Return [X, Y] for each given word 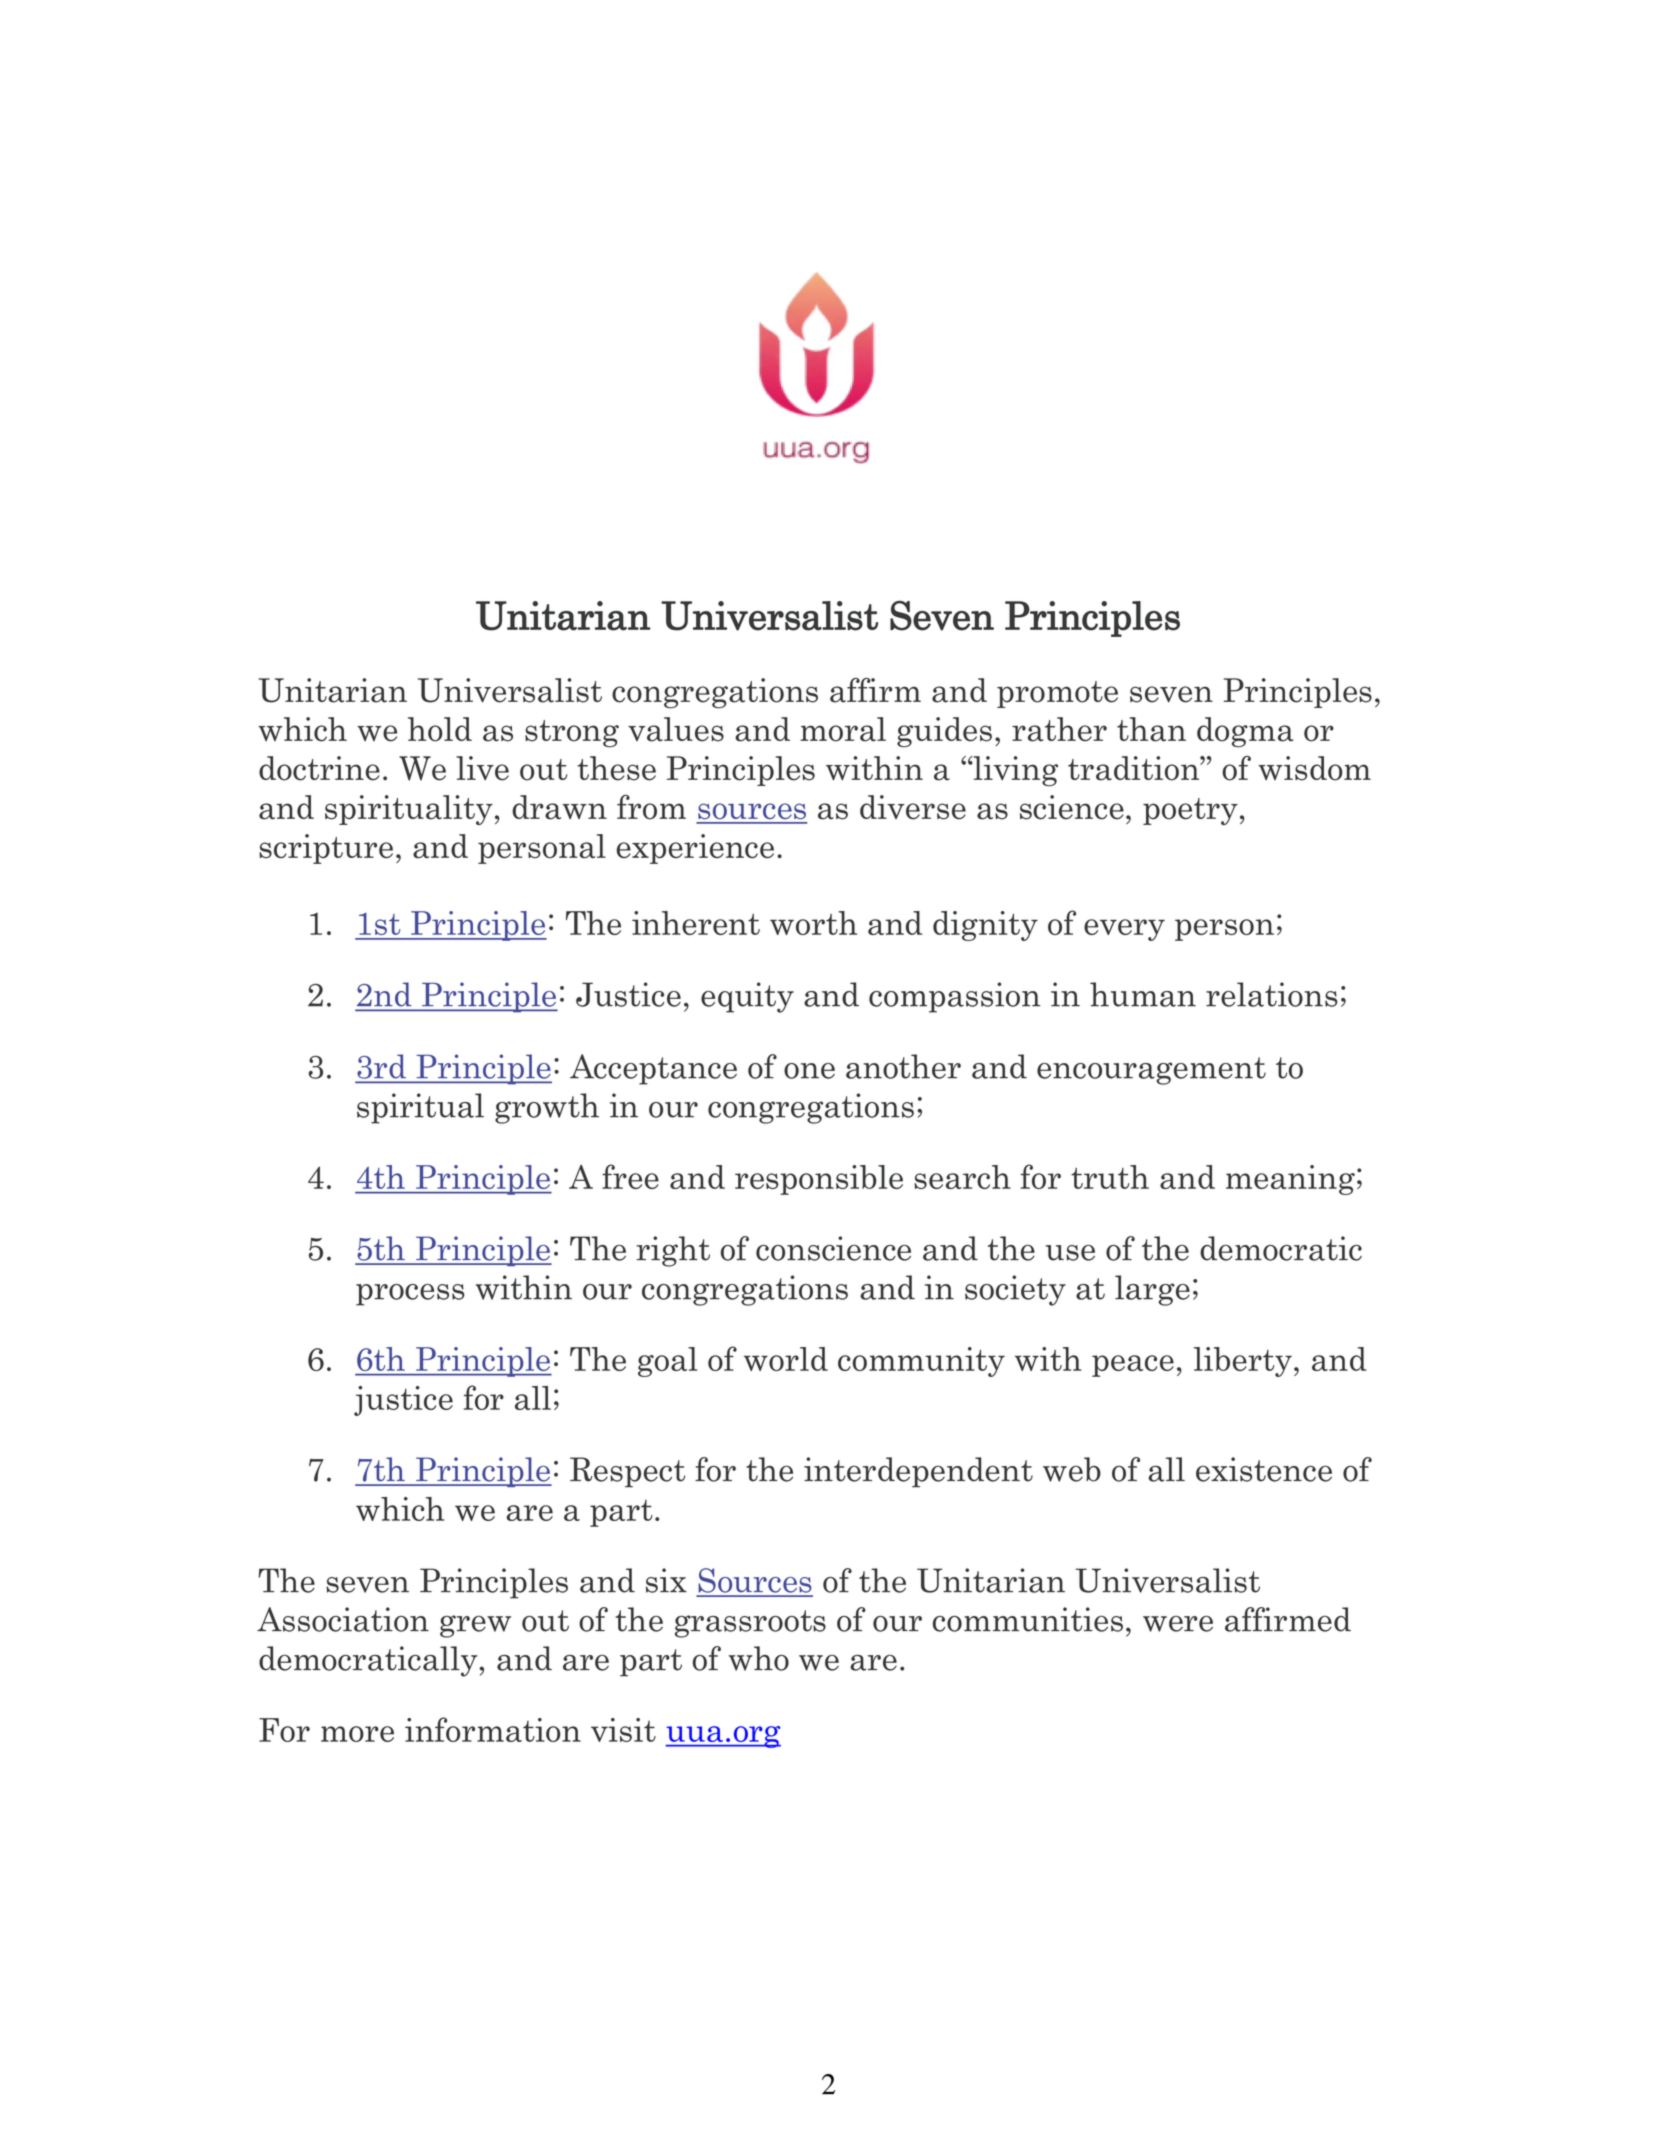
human [1143, 994]
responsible [819, 1180]
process [410, 1295]
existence [1264, 1469]
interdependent [918, 1472]
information [493, 1729]
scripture [326, 849]
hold [440, 729]
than [1151, 729]
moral [843, 729]
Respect [627, 1472]
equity [747, 997]
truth [1110, 1177]
